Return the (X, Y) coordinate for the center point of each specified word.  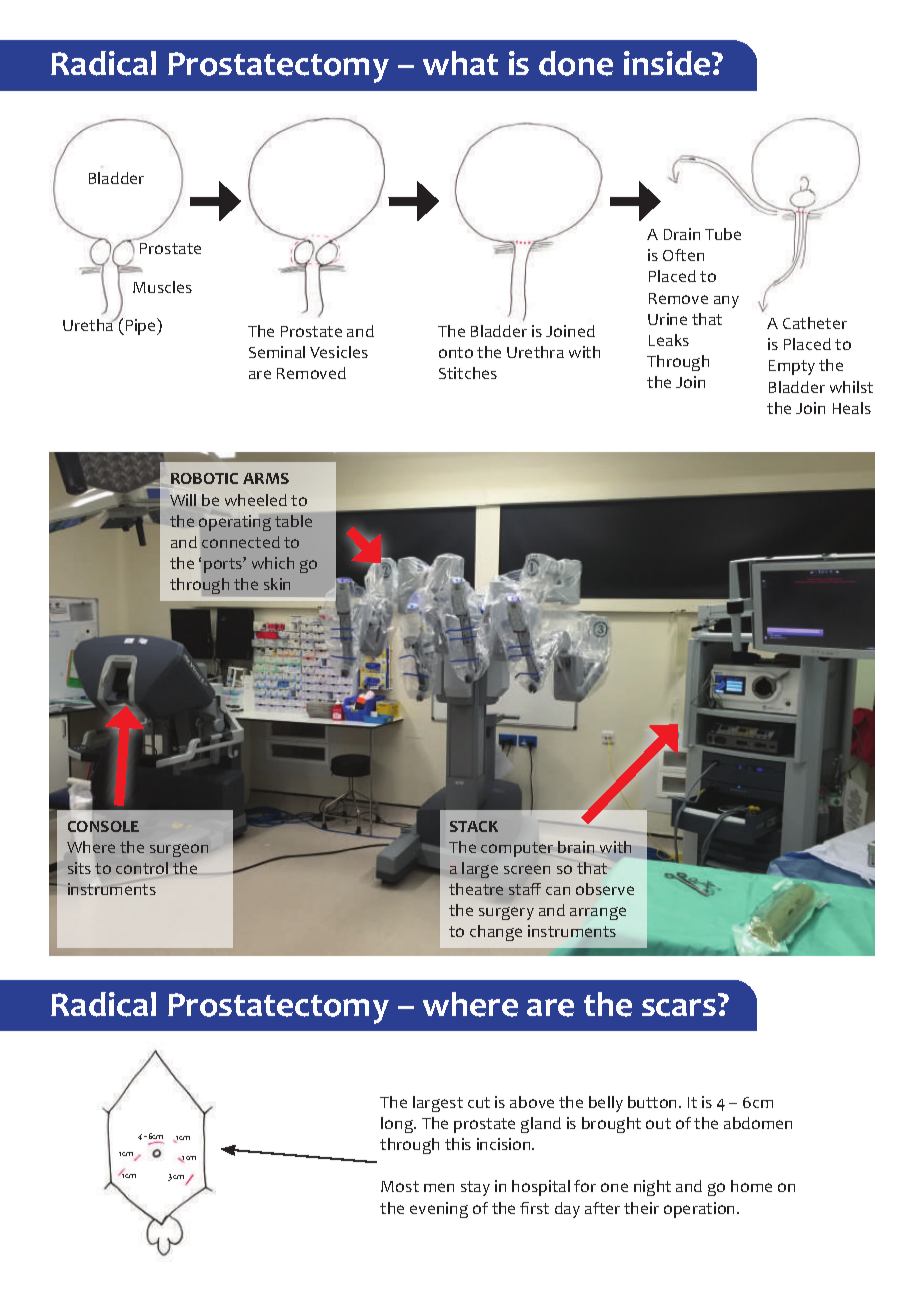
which (273, 563)
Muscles (162, 287)
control (142, 868)
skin (277, 584)
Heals (852, 408)
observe (605, 889)
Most (400, 1186)
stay (475, 1188)
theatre (476, 889)
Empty (792, 367)
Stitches (468, 373)
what (460, 63)
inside (668, 63)
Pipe (140, 326)
